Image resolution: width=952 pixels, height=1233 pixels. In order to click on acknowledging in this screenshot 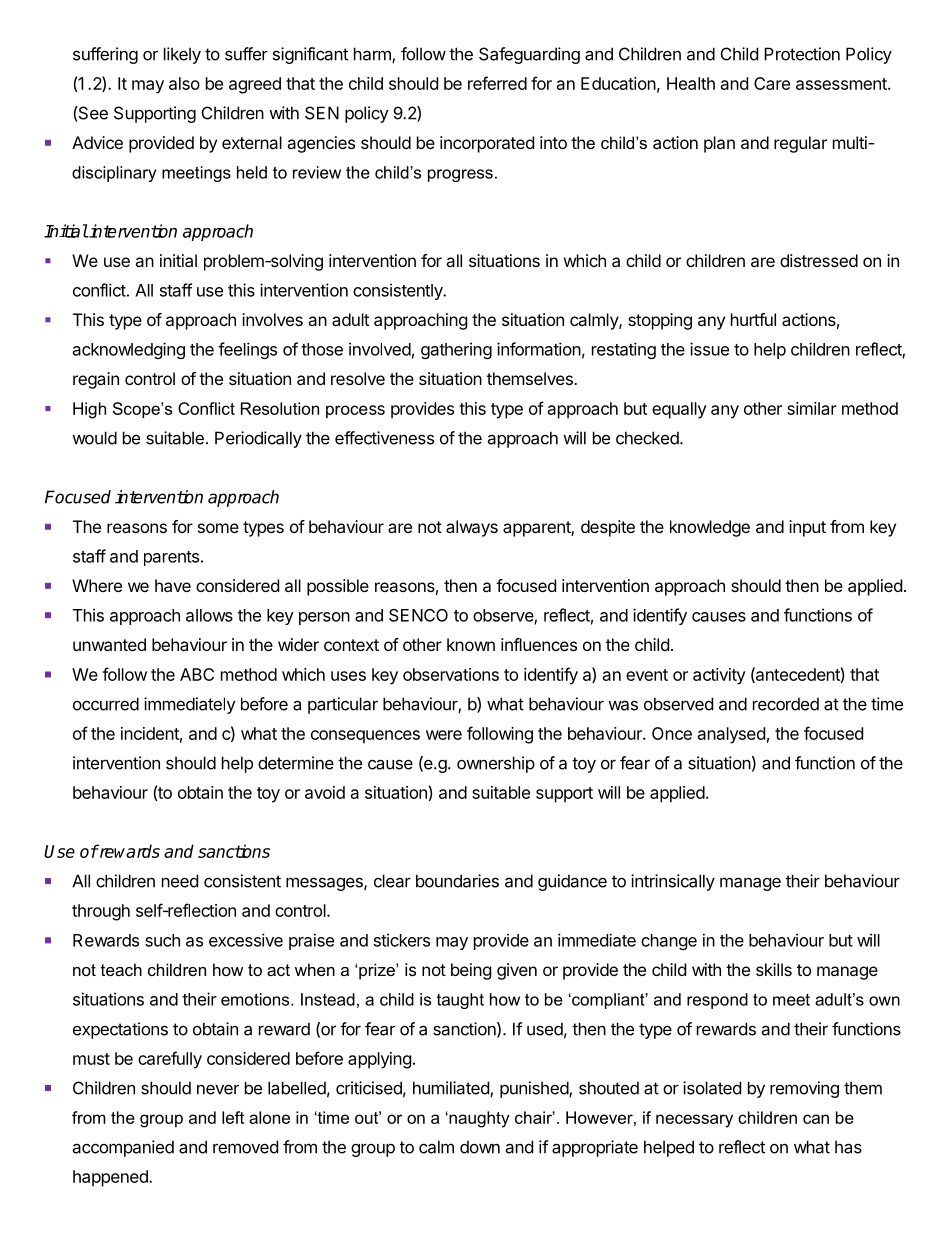, I will do `click(129, 350)`.
